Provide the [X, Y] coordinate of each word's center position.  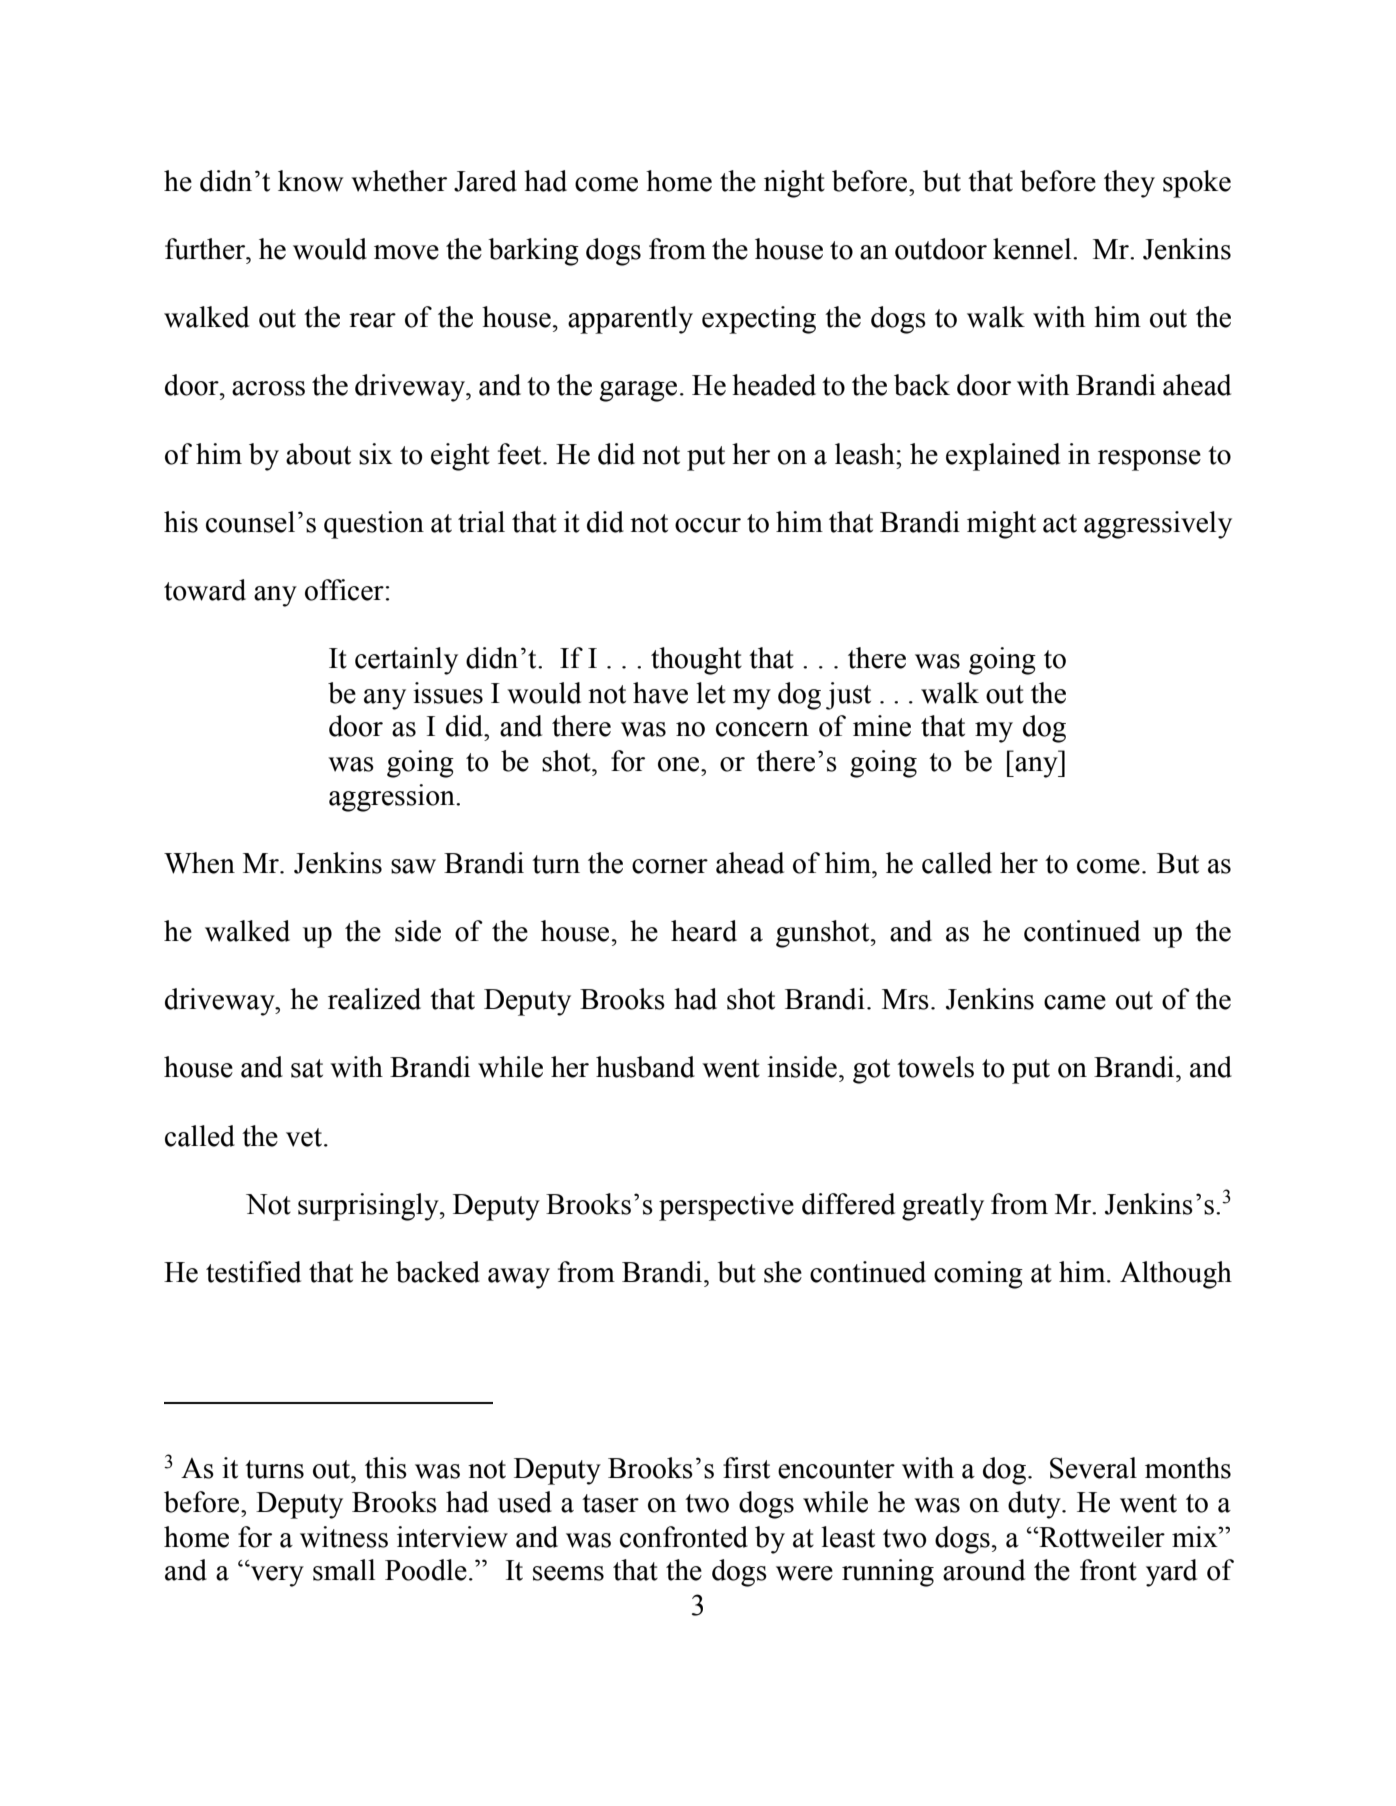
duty [1035, 1505]
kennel [1033, 249]
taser [610, 1503]
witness [344, 1537]
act [1060, 523]
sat [307, 1068]
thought [696, 661]
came [1075, 1002]
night [794, 184]
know [310, 181]
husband [645, 1067]
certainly [406, 661]
